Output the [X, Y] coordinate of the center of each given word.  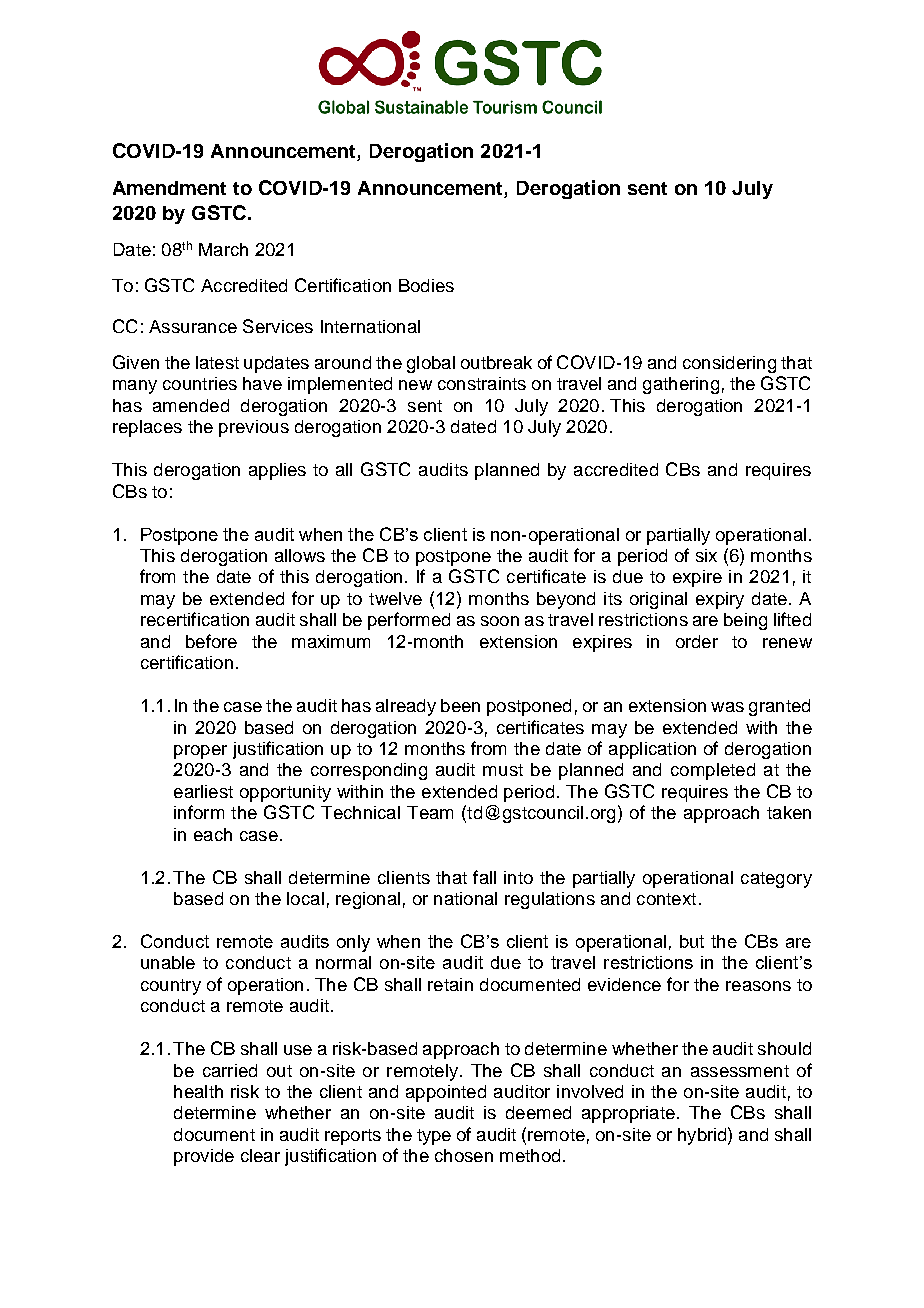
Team [430, 812]
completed [713, 771]
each [213, 834]
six [706, 555]
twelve [395, 598]
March [223, 249]
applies [277, 471]
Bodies [426, 285]
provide [204, 1157]
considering [729, 364]
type [434, 1137]
